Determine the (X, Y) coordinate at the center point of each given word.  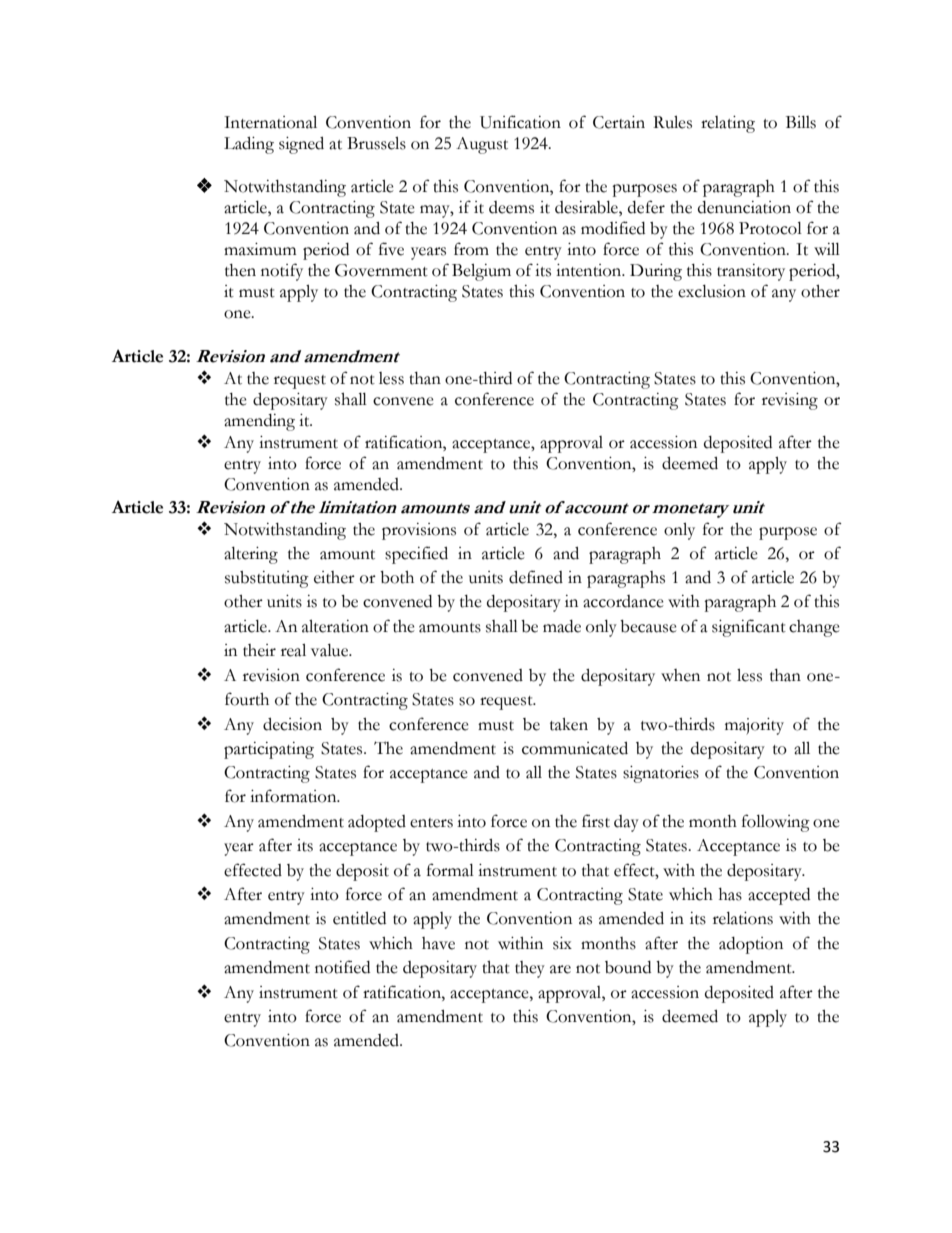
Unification (520, 122)
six (562, 943)
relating (728, 124)
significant (749, 628)
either (334, 577)
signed (301, 145)
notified (342, 967)
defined (536, 577)
